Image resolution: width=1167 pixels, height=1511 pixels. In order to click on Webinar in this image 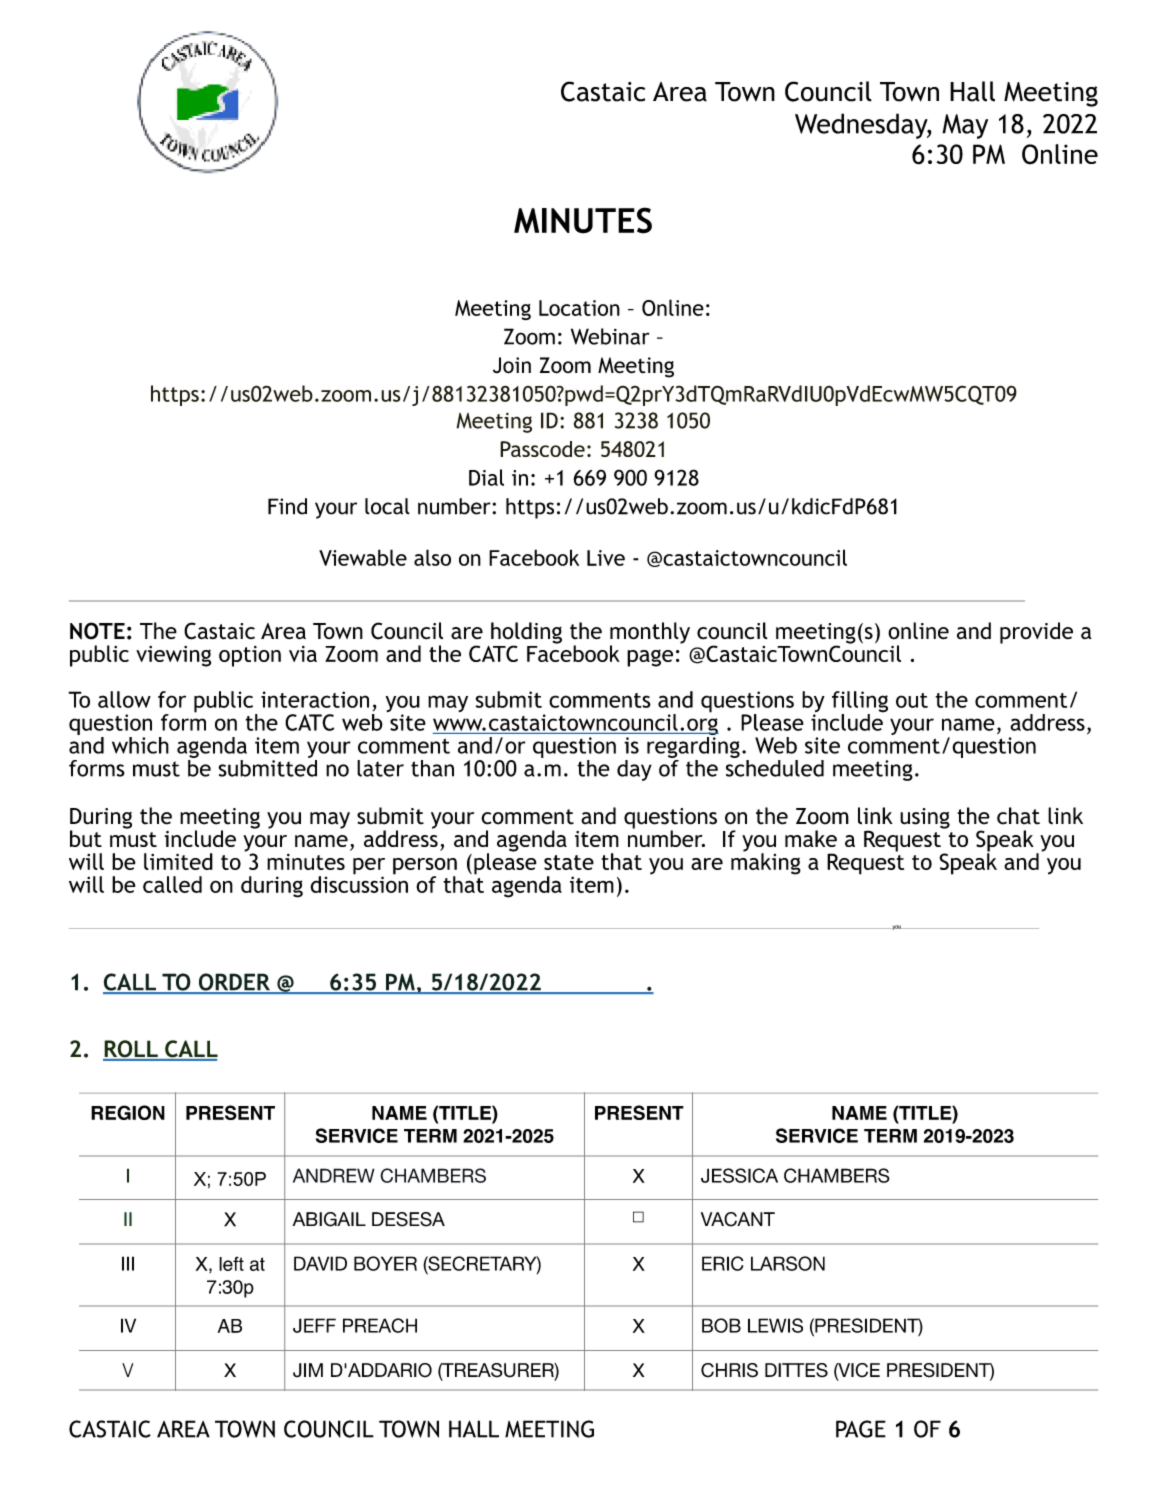, I will do `click(610, 336)`.
